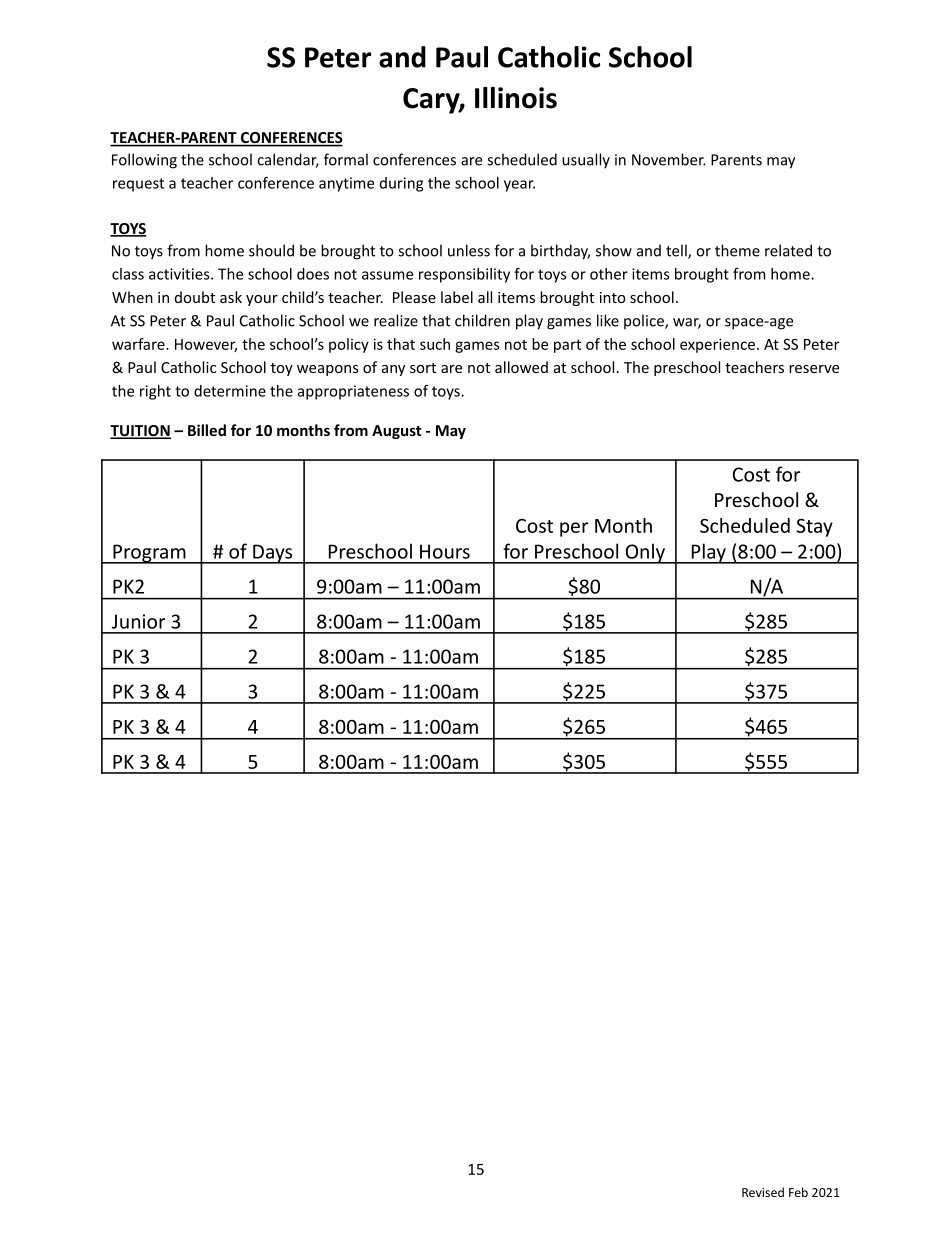  I want to click on determine, so click(230, 391).
